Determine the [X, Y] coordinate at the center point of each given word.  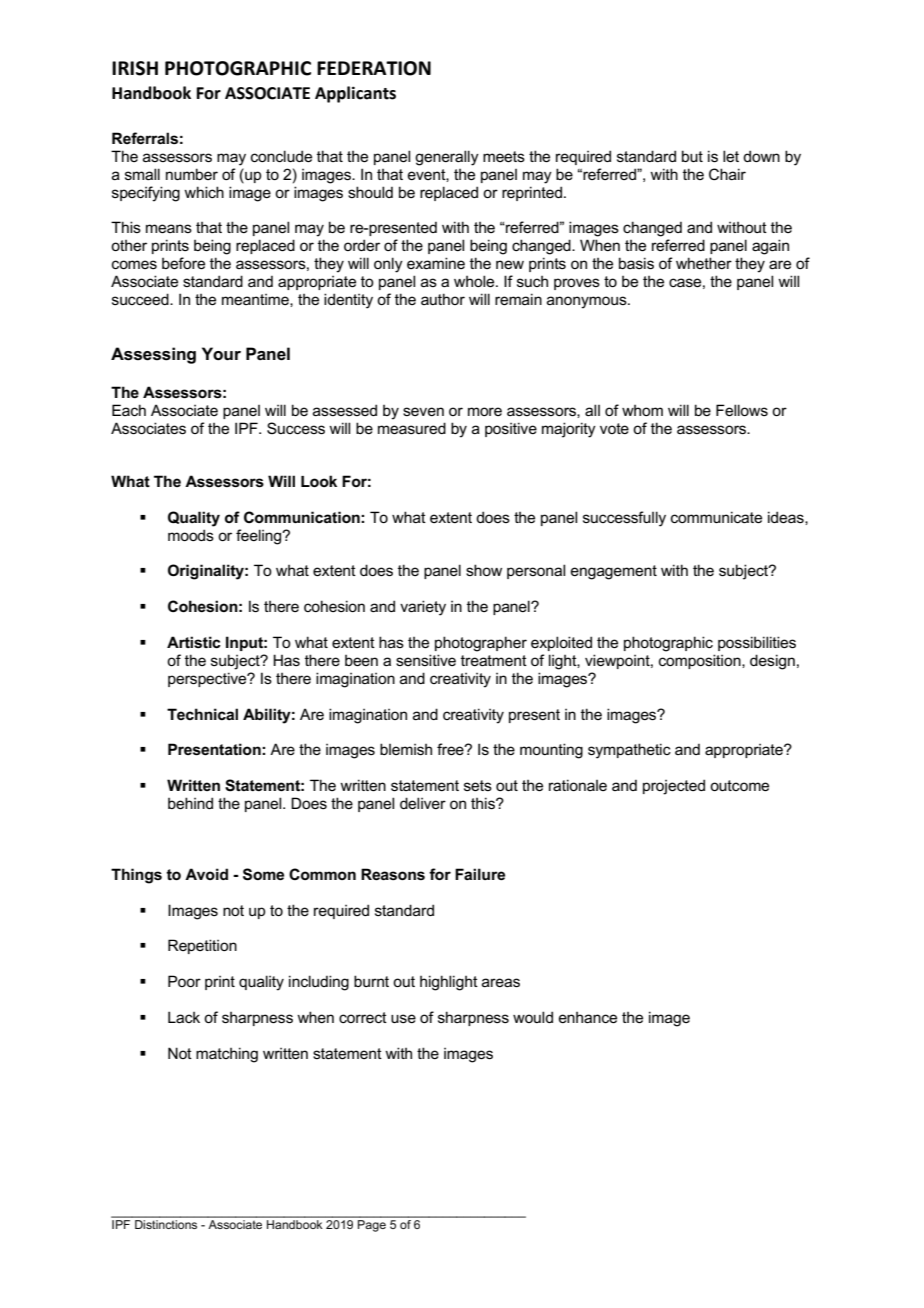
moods [191, 535]
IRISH [135, 68]
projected [674, 787]
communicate [716, 517]
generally [447, 158]
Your [221, 354]
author [443, 299]
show [484, 570]
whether [704, 263]
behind [190, 803]
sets [478, 785]
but [692, 156]
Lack [184, 1017]
